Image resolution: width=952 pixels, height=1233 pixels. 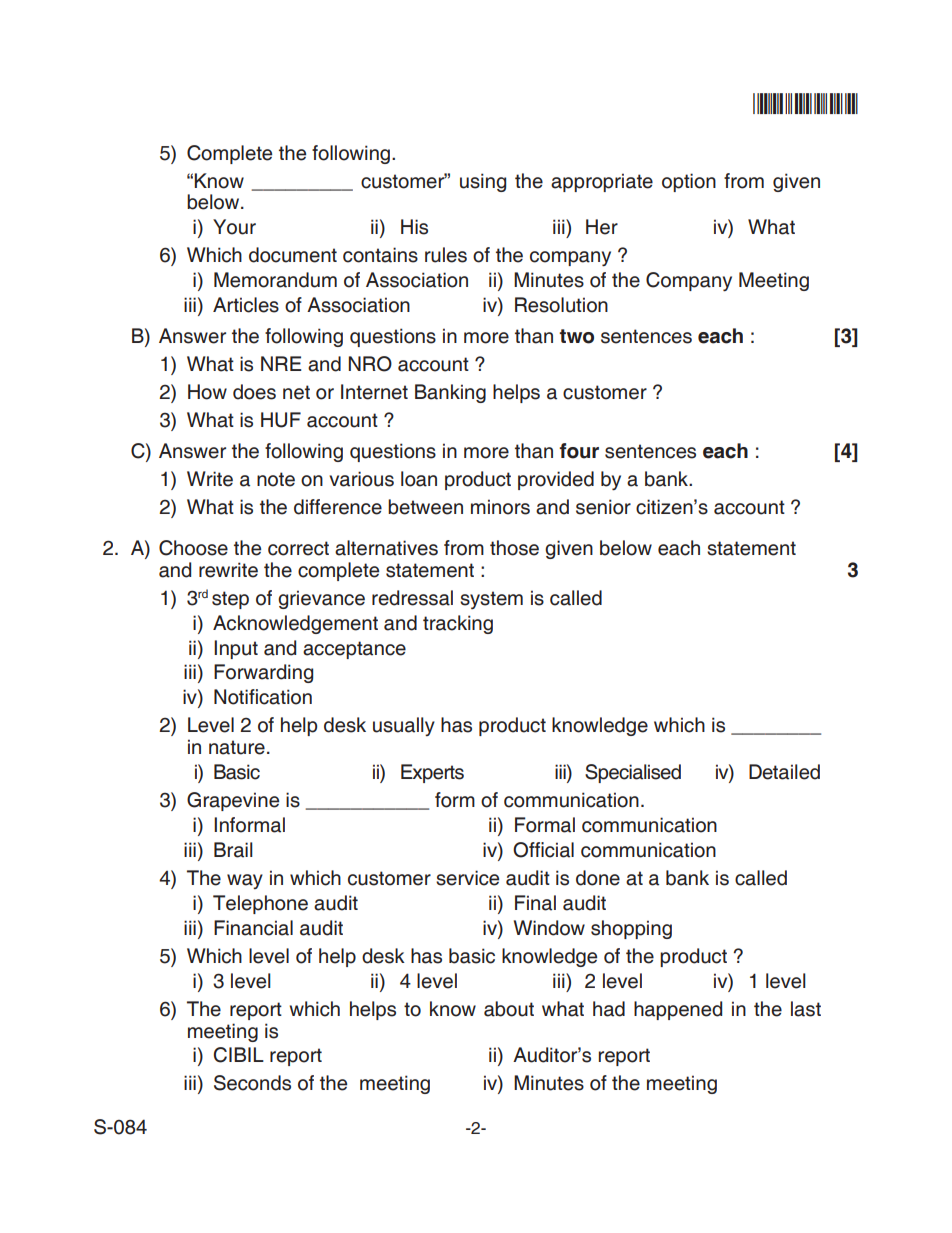 I want to click on does, so click(x=254, y=392).
